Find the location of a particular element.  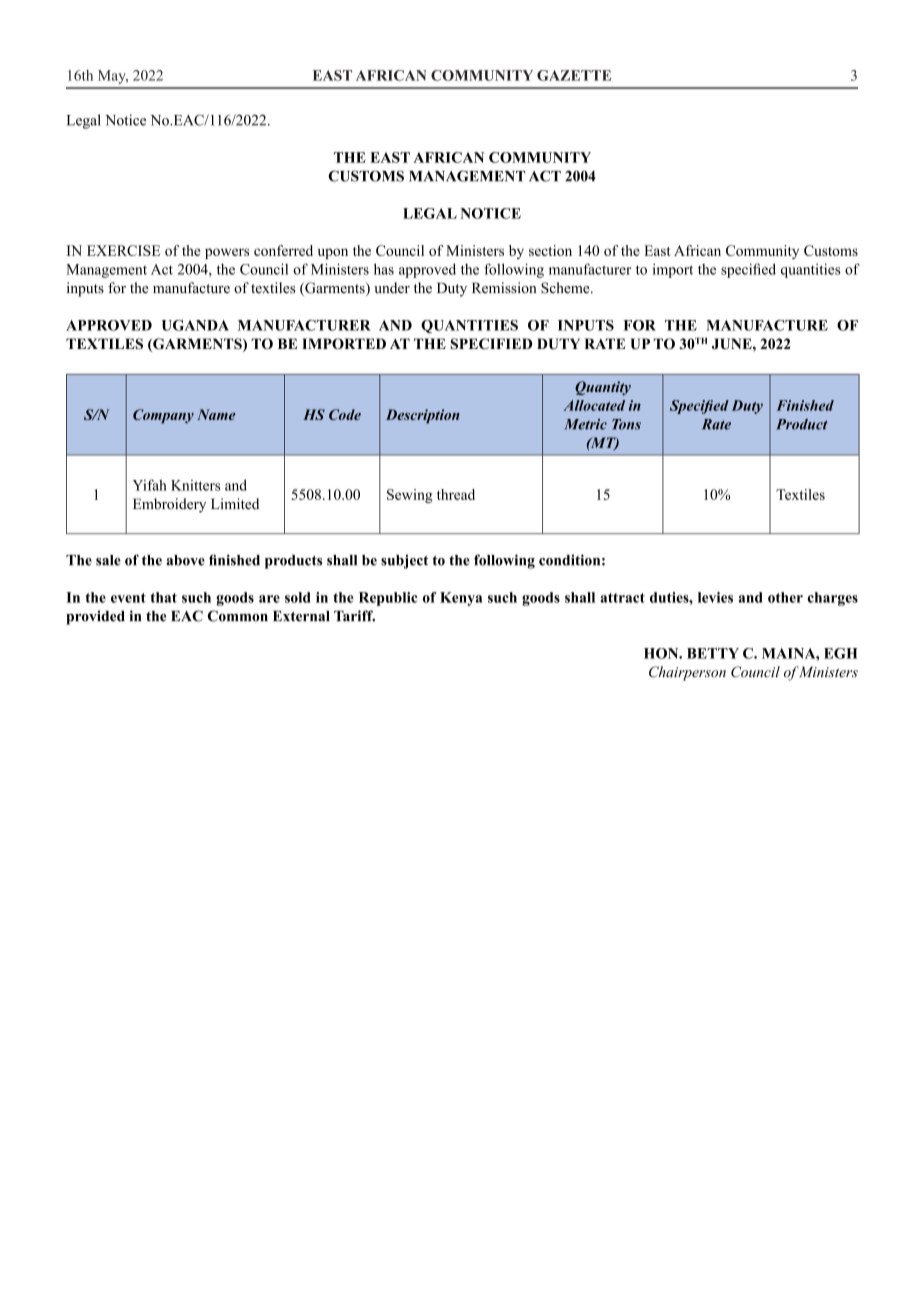

BETTY is located at coordinates (713, 653).
